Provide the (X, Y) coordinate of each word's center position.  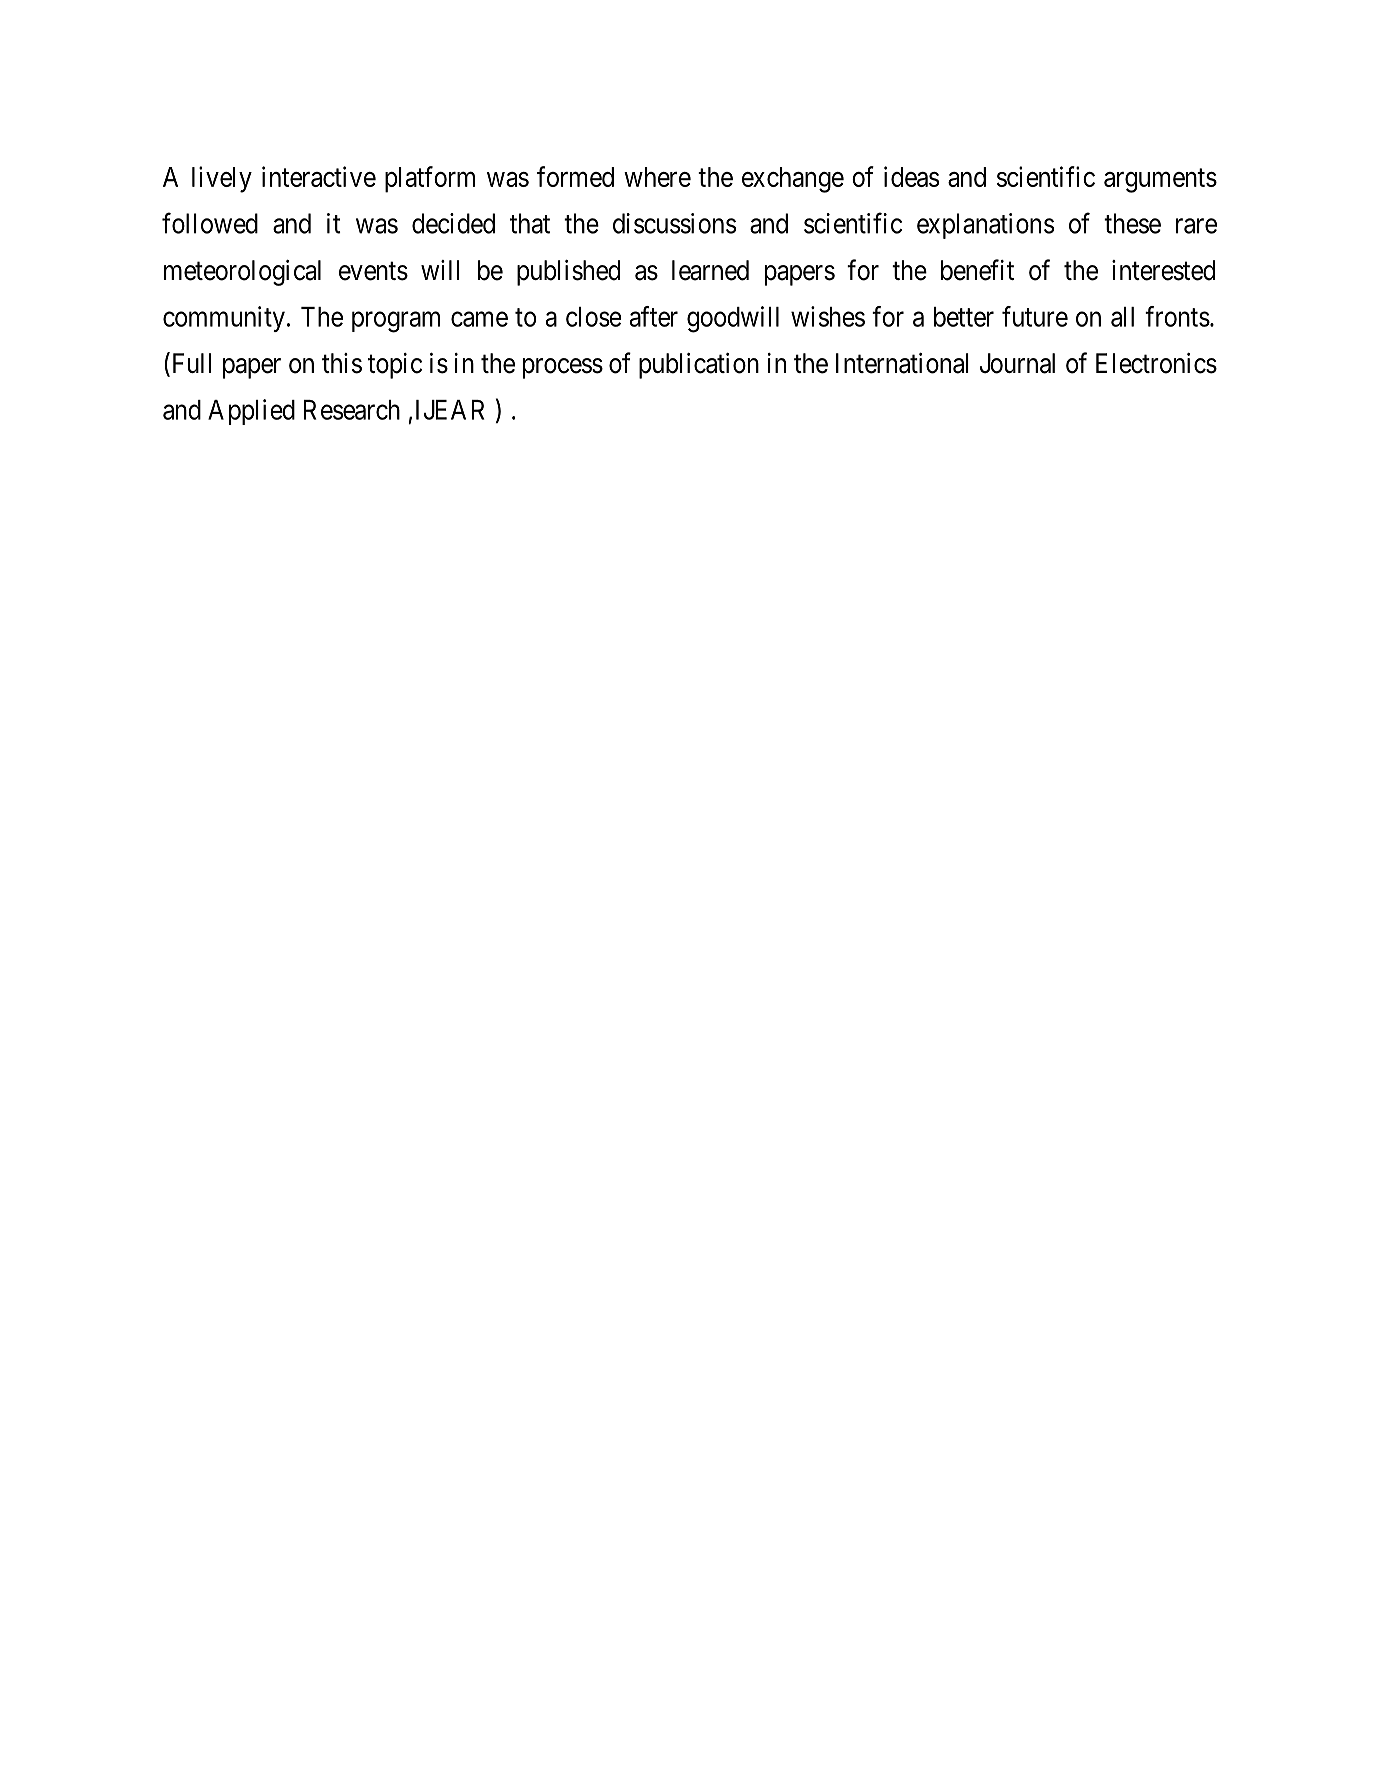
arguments (1160, 181)
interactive (319, 176)
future (1035, 316)
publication (699, 366)
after (654, 316)
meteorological (242, 273)
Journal (1017, 363)
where (657, 177)
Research (352, 410)
